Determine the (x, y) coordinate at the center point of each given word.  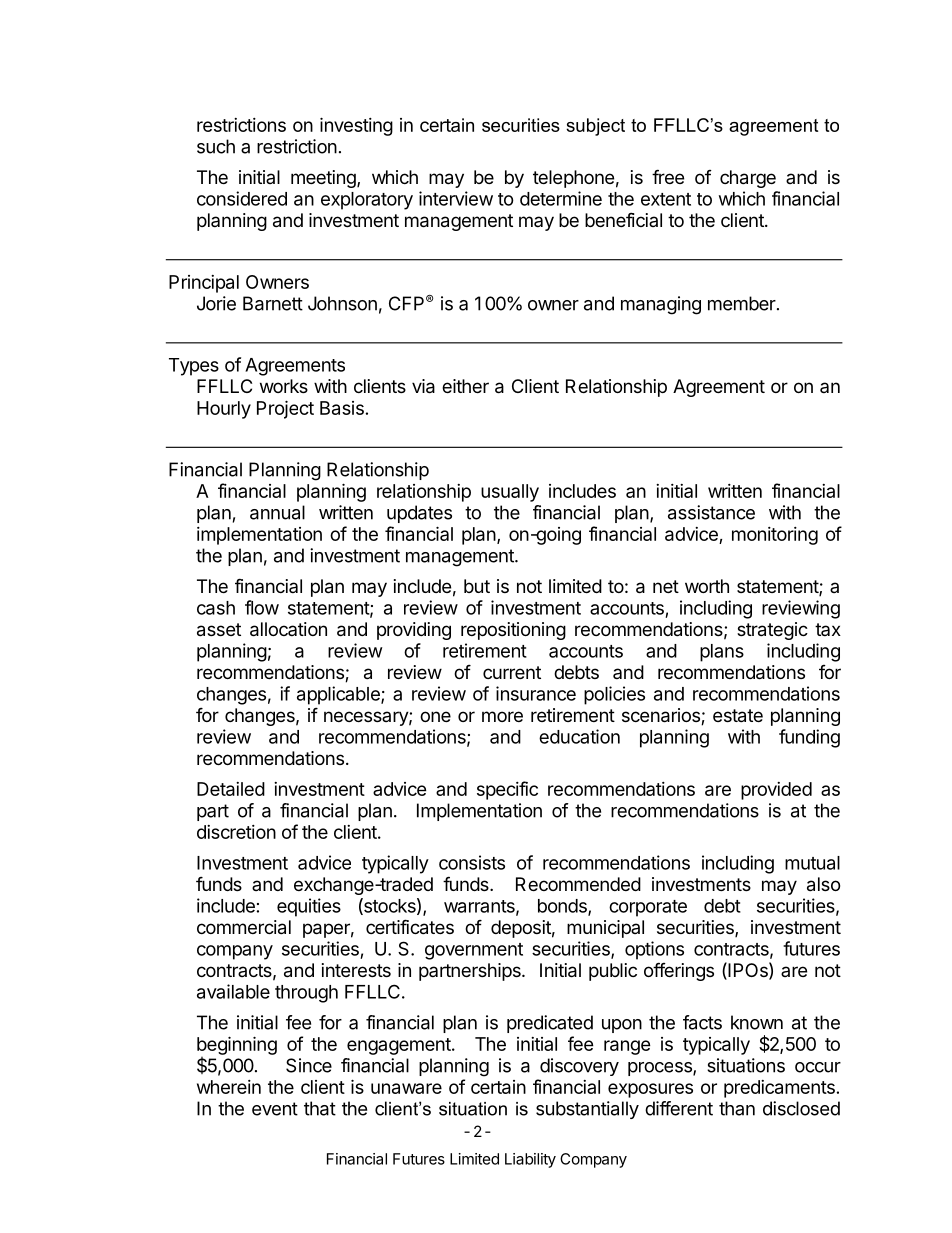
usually (510, 493)
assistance (711, 512)
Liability (530, 1160)
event (275, 1109)
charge (748, 179)
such (216, 146)
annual (277, 512)
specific (507, 790)
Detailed (231, 789)
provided (776, 791)
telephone (573, 179)
